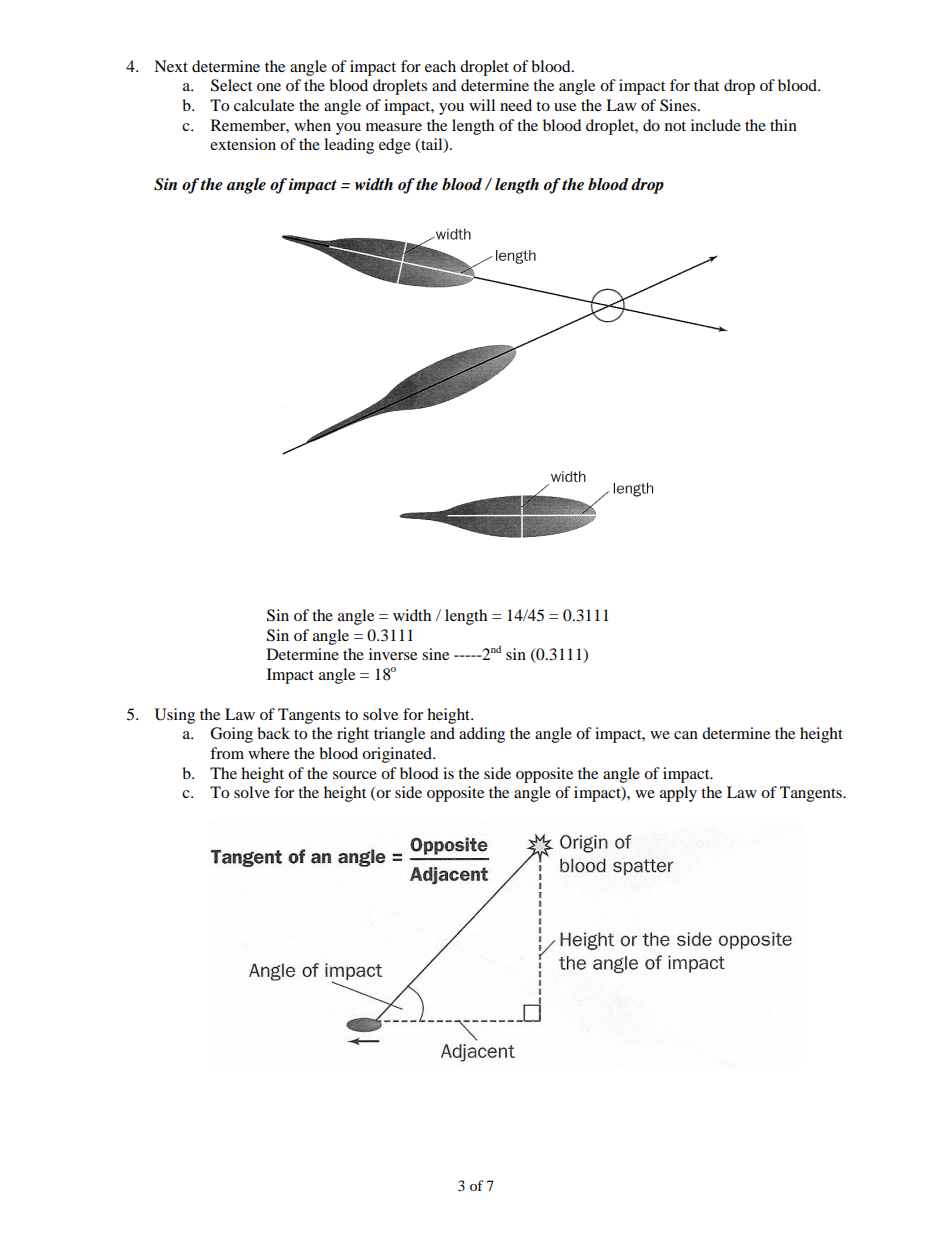  What do you see at coordinates (398, 755) in the screenshot?
I see `originated` at bounding box center [398, 755].
